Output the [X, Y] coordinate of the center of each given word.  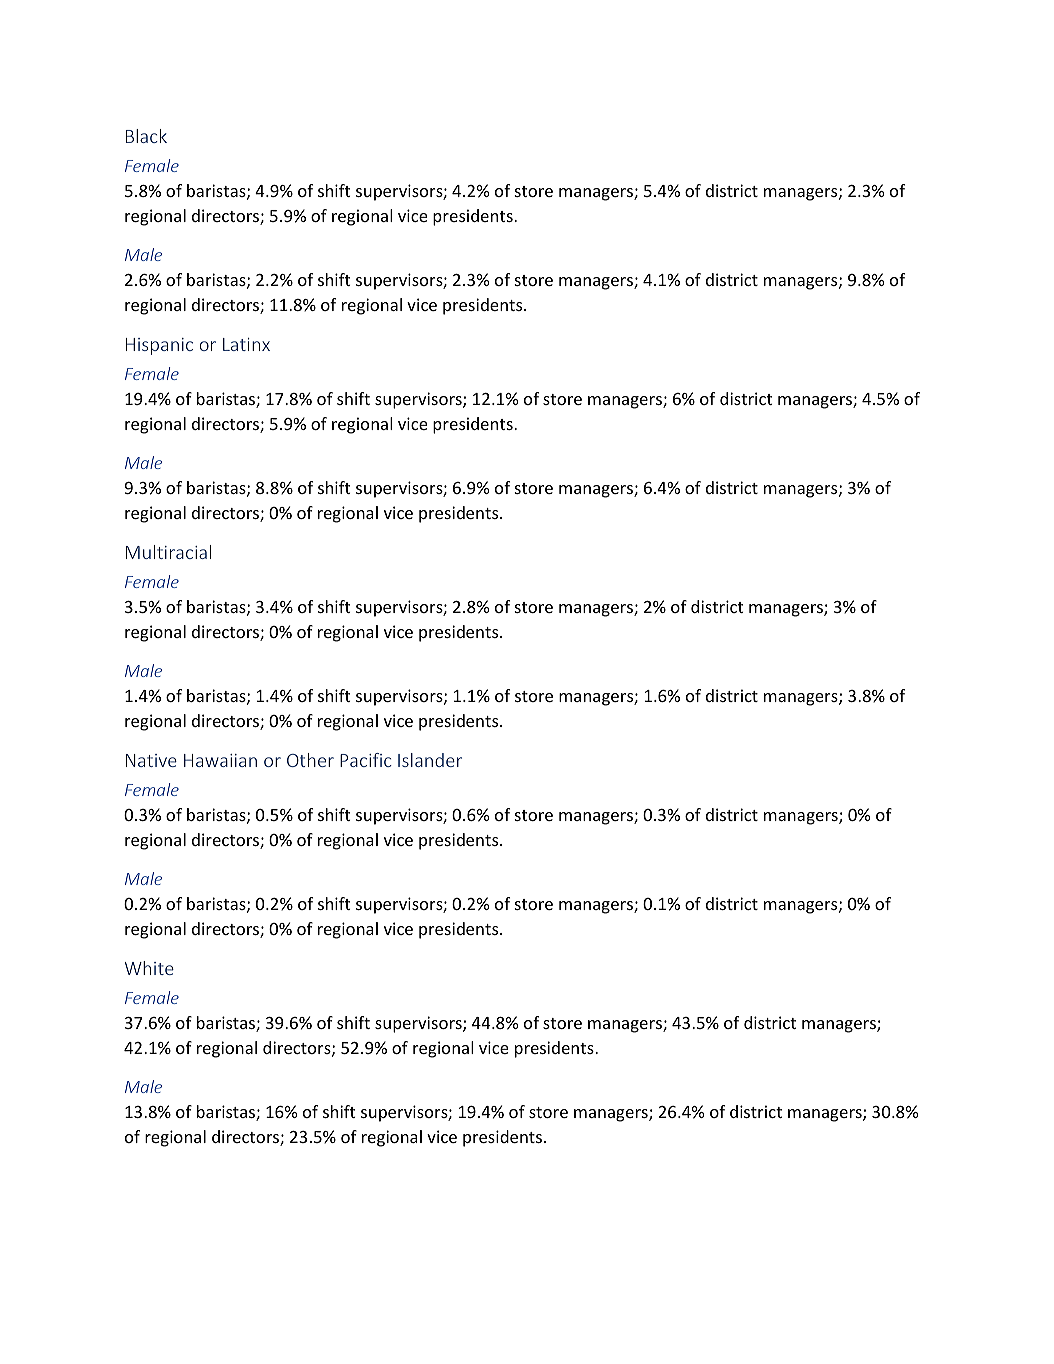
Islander [430, 760]
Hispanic [159, 346]
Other [310, 760]
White [149, 968]
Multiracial [168, 552]
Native [151, 760]
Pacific [366, 760]
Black [146, 136]
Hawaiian [220, 760]
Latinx [246, 344]
